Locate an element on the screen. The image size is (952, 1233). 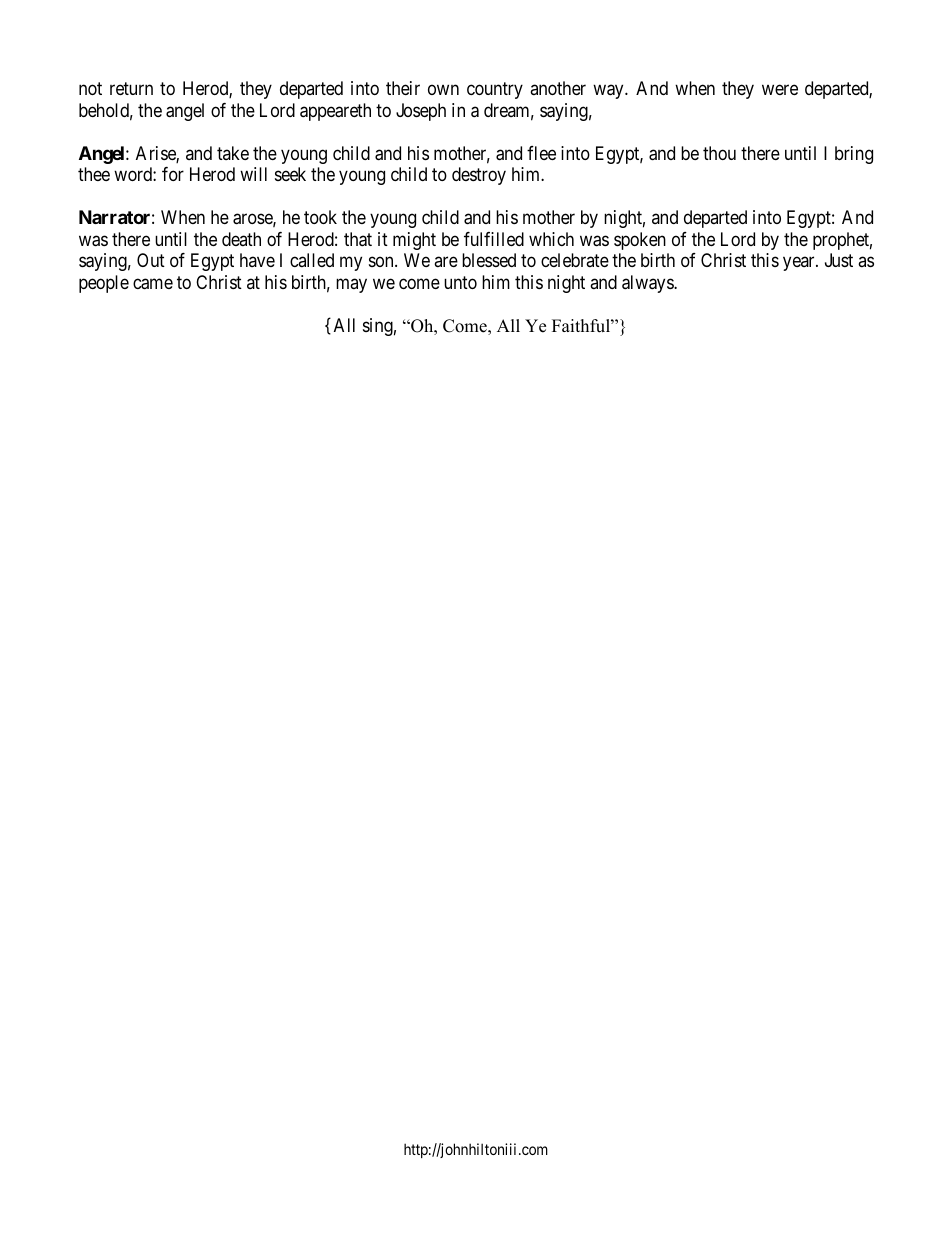
thou is located at coordinates (719, 153).
